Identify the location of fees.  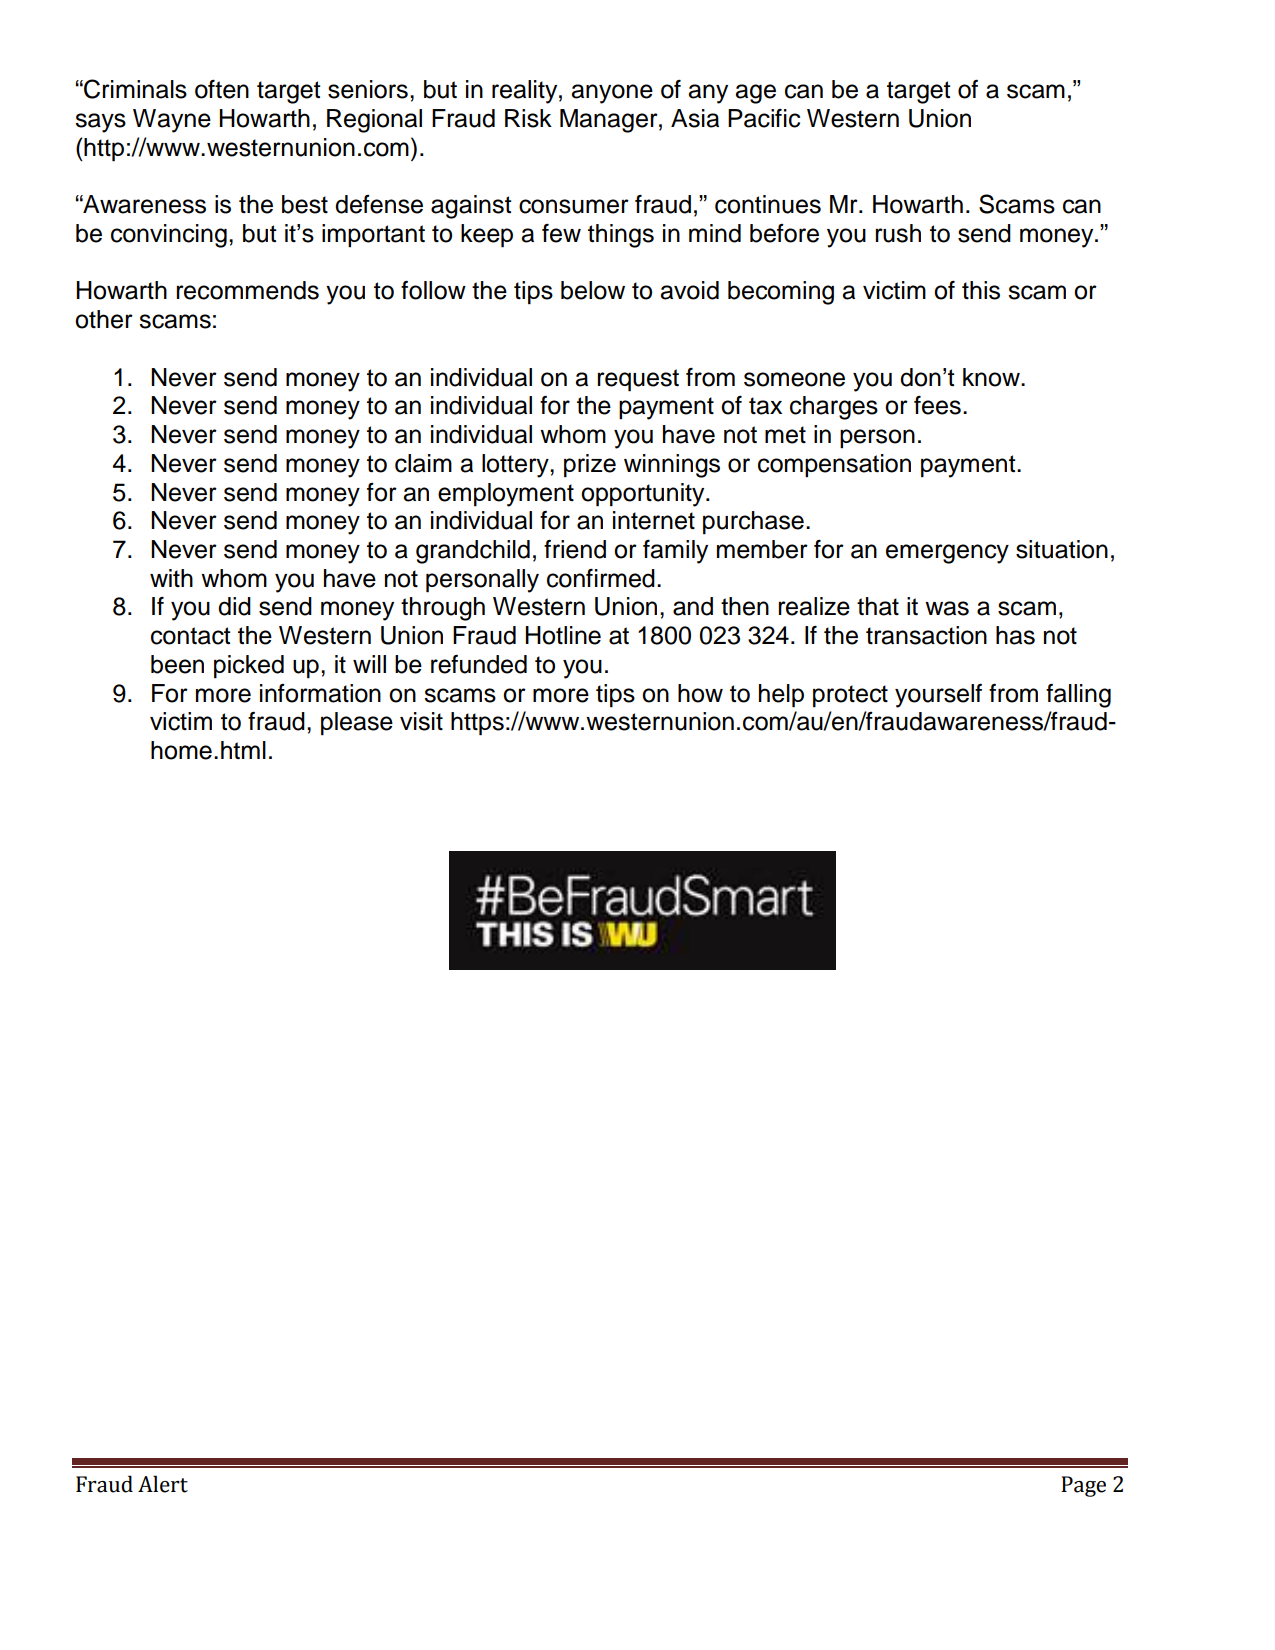
(937, 405).
